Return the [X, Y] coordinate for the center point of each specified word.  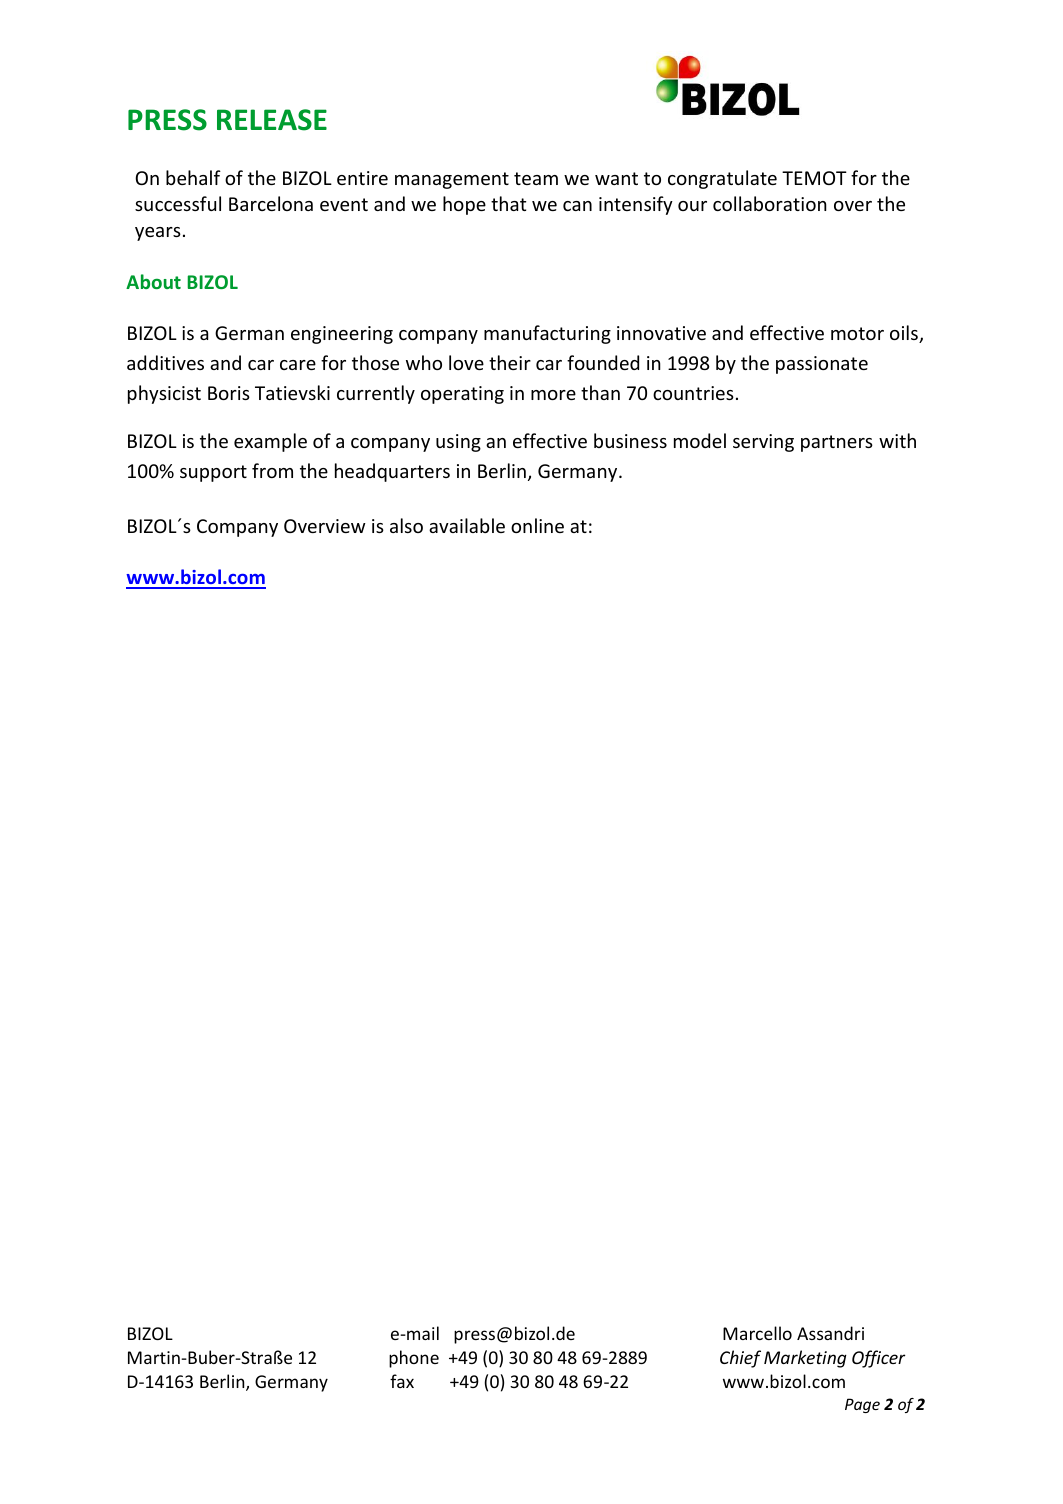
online [537, 525]
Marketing [805, 1359]
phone [414, 1359]
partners [837, 443]
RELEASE [272, 120]
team [536, 178]
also [406, 525]
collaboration [770, 203]
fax [402, 1381]
